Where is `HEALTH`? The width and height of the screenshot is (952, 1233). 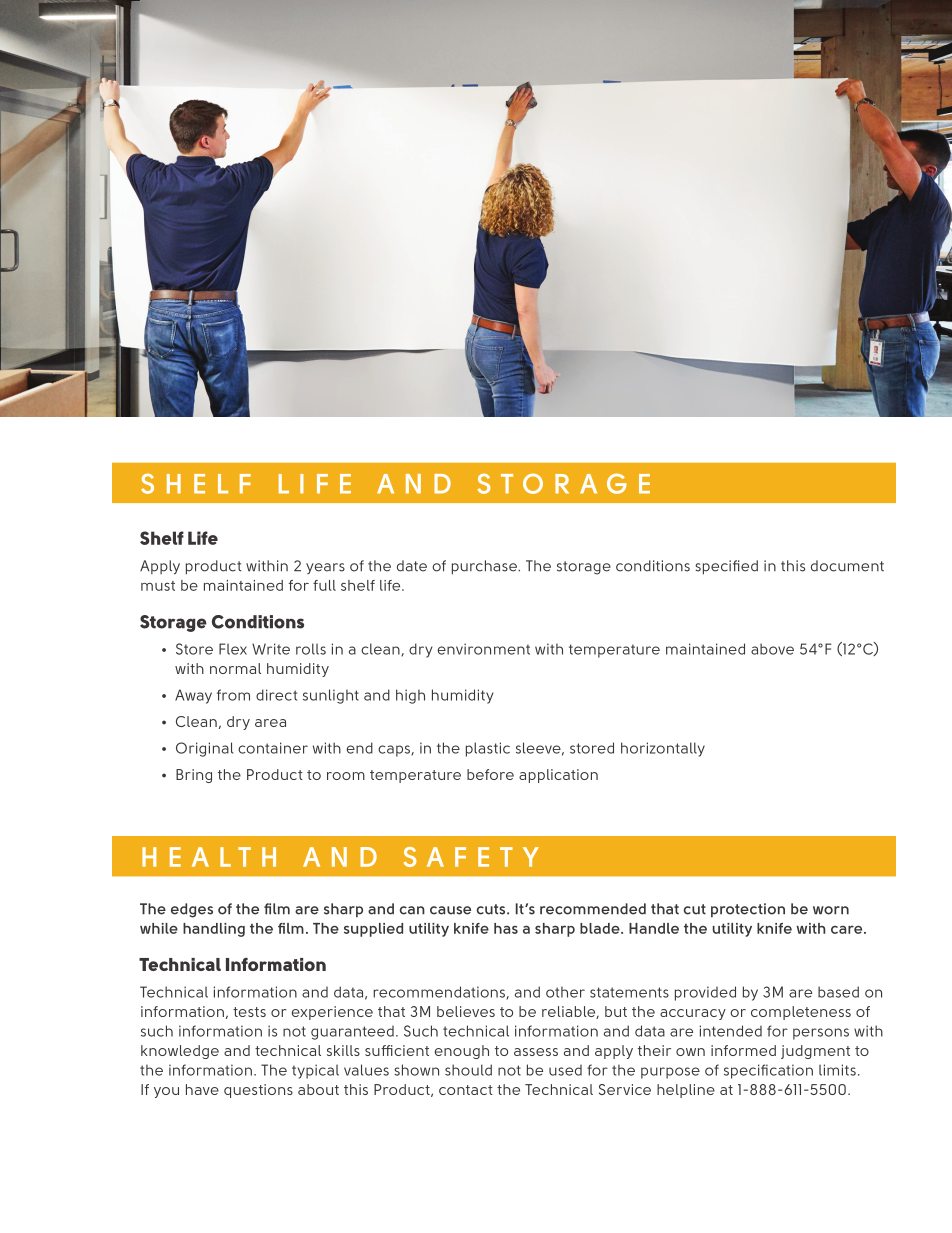 HEALTH is located at coordinates (209, 857).
